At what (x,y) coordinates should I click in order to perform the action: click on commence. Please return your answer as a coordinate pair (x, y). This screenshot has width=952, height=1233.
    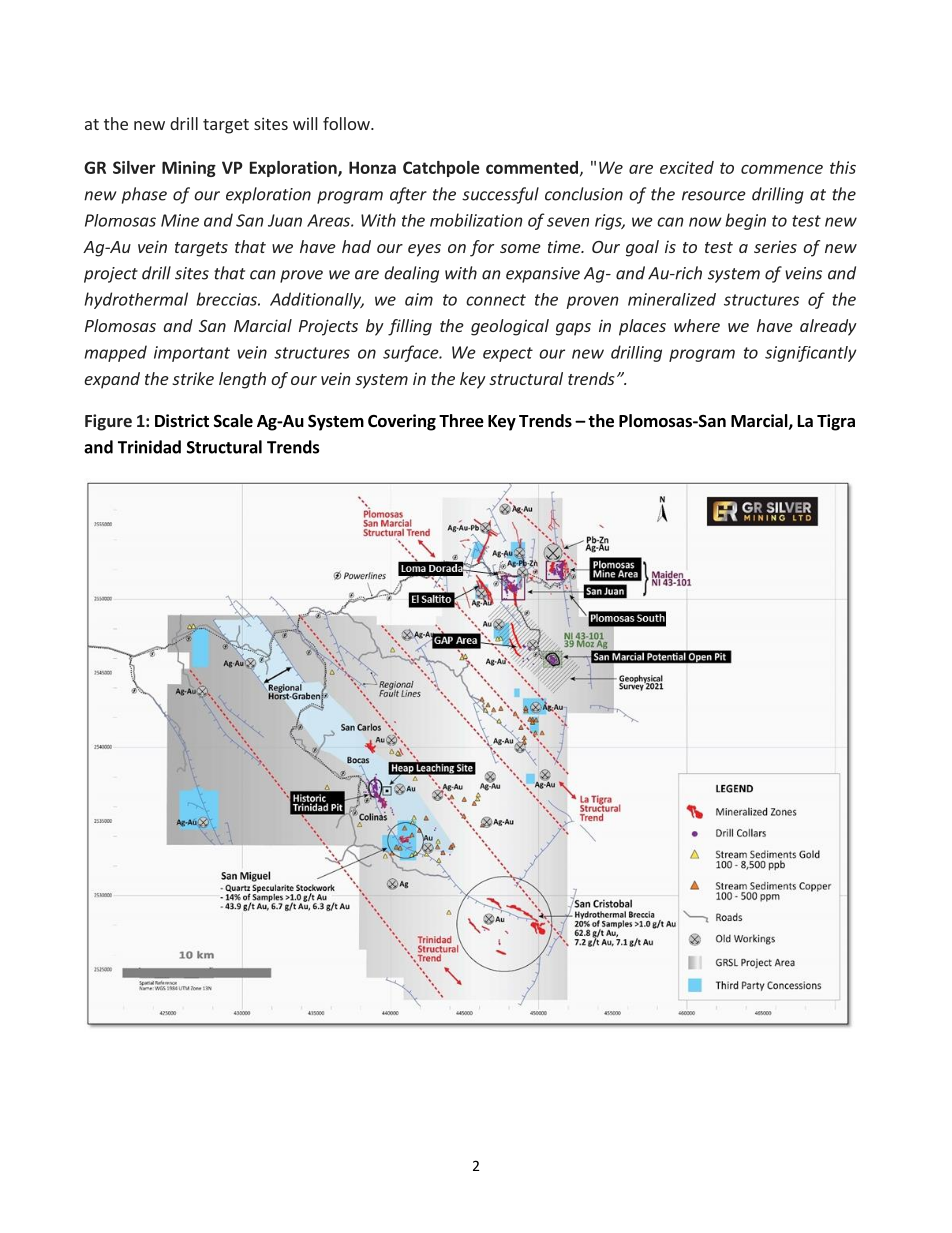
    Looking at the image, I should click on (782, 169).
